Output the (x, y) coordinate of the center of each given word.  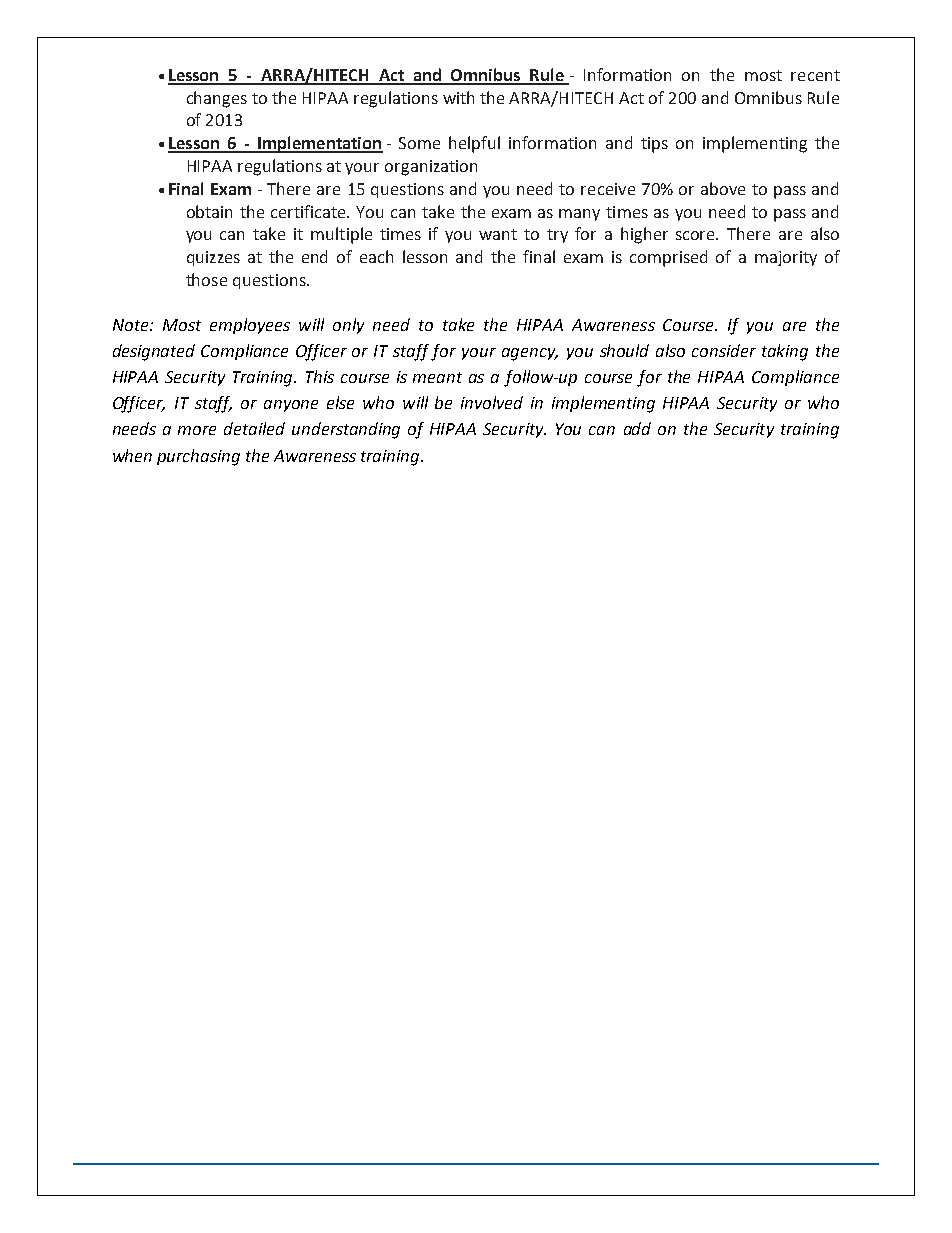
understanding (346, 430)
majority (786, 258)
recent (815, 75)
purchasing (198, 457)
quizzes (213, 258)
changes (217, 99)
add (637, 428)
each (376, 256)
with (458, 97)
